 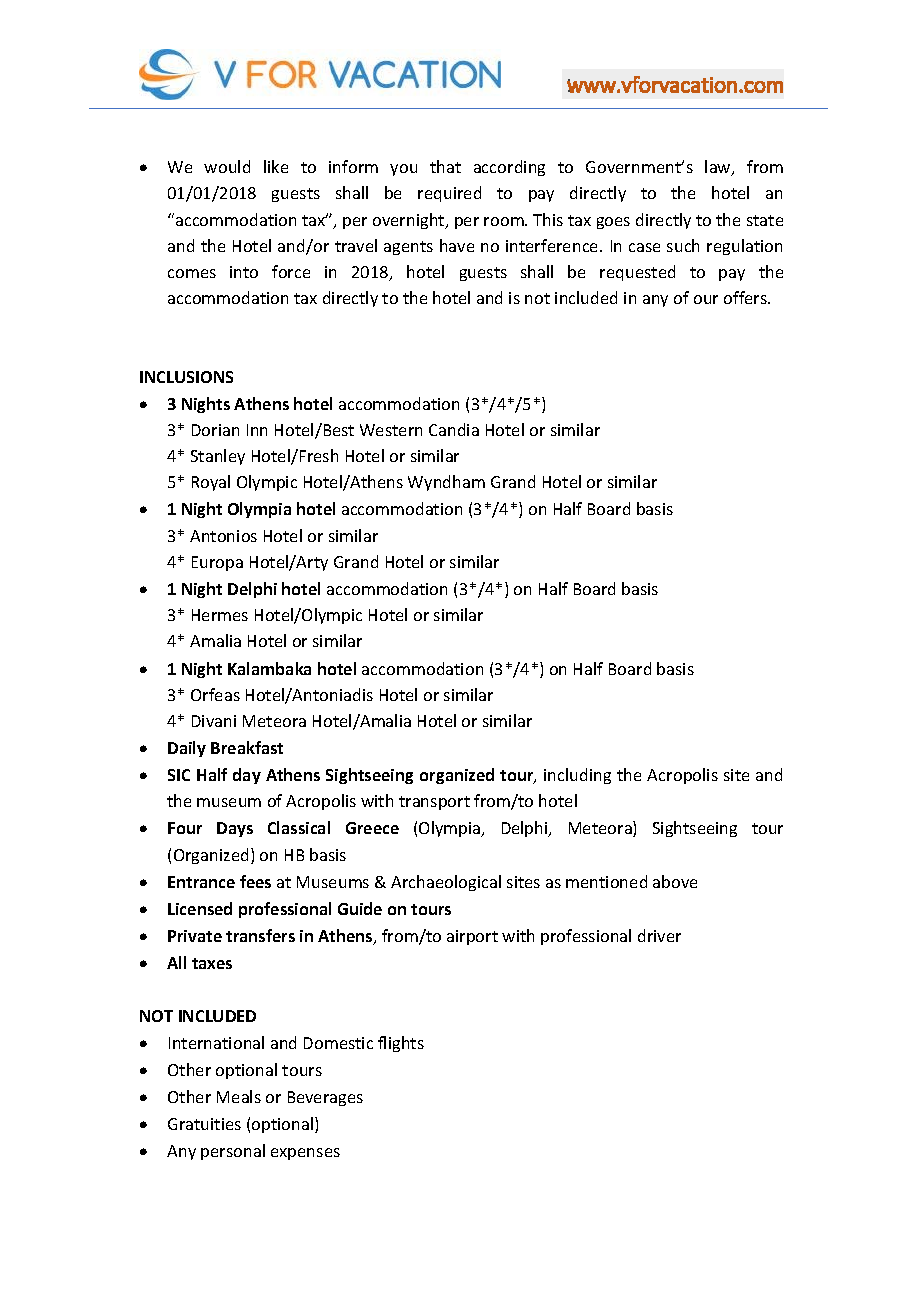 What do you see at coordinates (235, 829) in the image?
I see `Days` at bounding box center [235, 829].
